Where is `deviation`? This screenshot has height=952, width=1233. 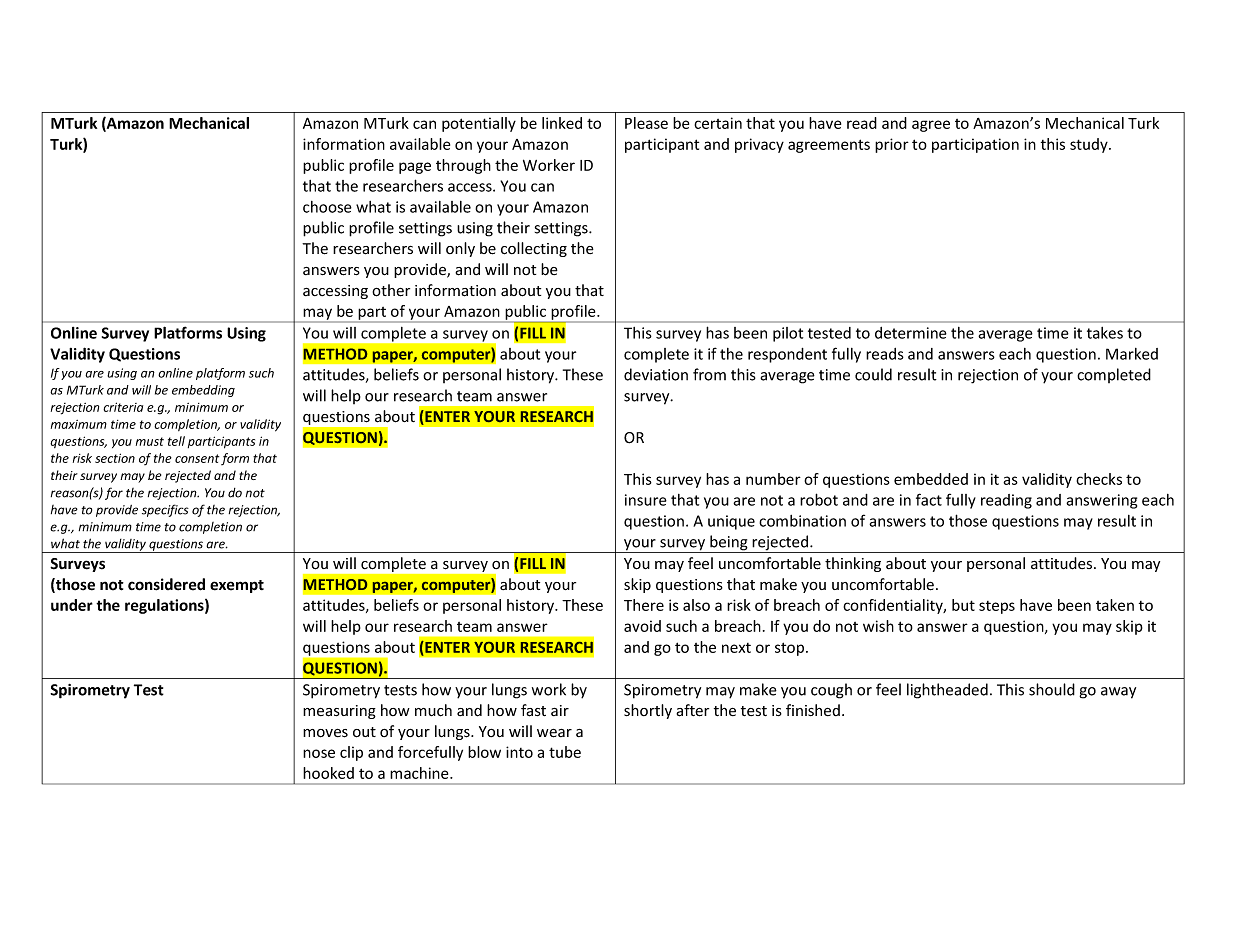 deviation is located at coordinates (656, 374).
